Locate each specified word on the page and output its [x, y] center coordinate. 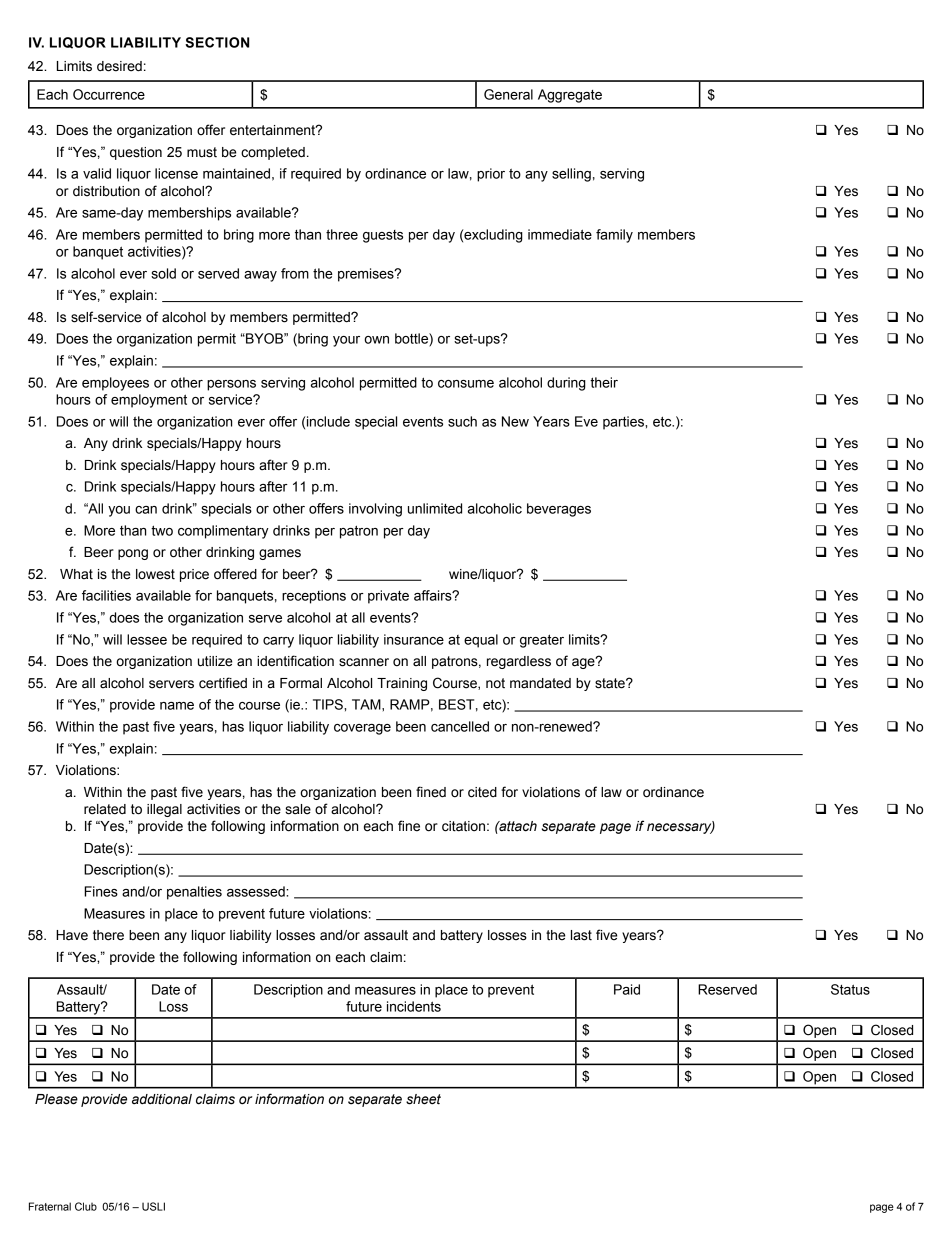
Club [86, 1206]
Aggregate [570, 96]
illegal [164, 810]
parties [624, 423]
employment [149, 401]
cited [482, 792]
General [508, 94]
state [611, 683]
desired [119, 66]
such [462, 421]
